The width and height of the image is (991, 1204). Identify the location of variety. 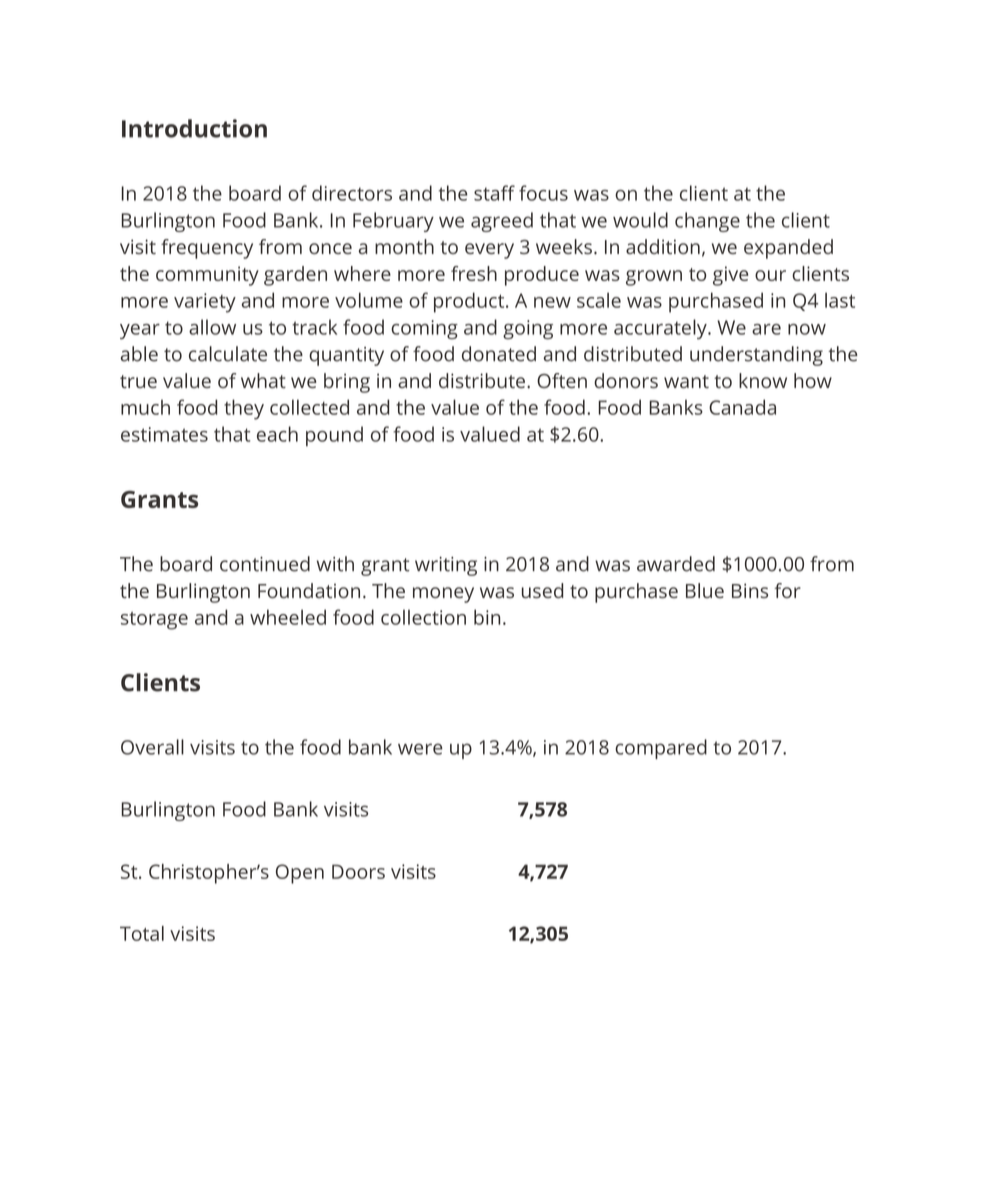
(205, 303).
